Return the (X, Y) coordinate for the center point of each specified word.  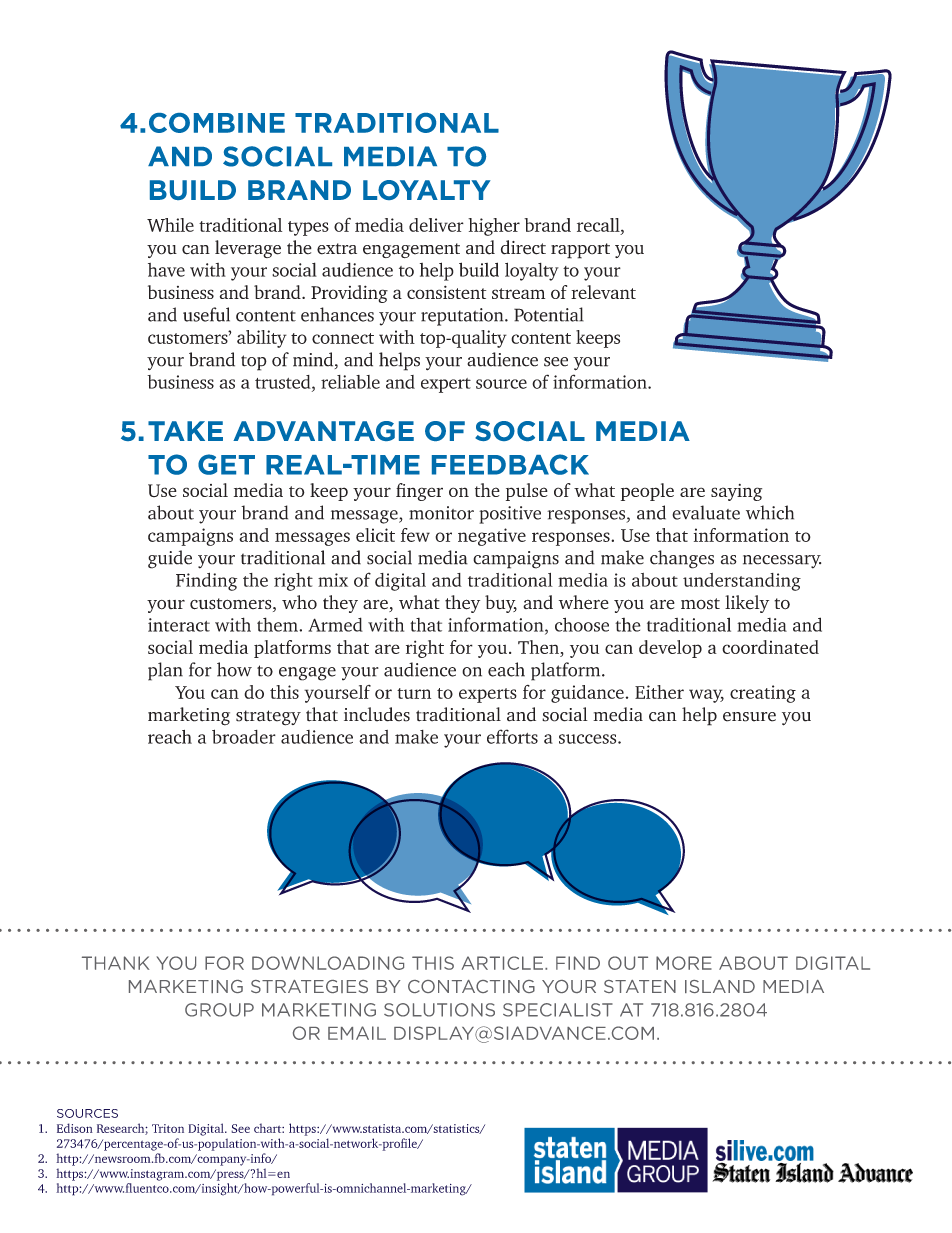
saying (736, 492)
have (166, 270)
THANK (116, 963)
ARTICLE (502, 963)
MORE (684, 963)
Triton (168, 1128)
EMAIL (357, 1033)
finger (419, 492)
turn (414, 693)
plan (165, 671)
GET (226, 464)
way (706, 696)
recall (599, 225)
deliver (436, 225)
